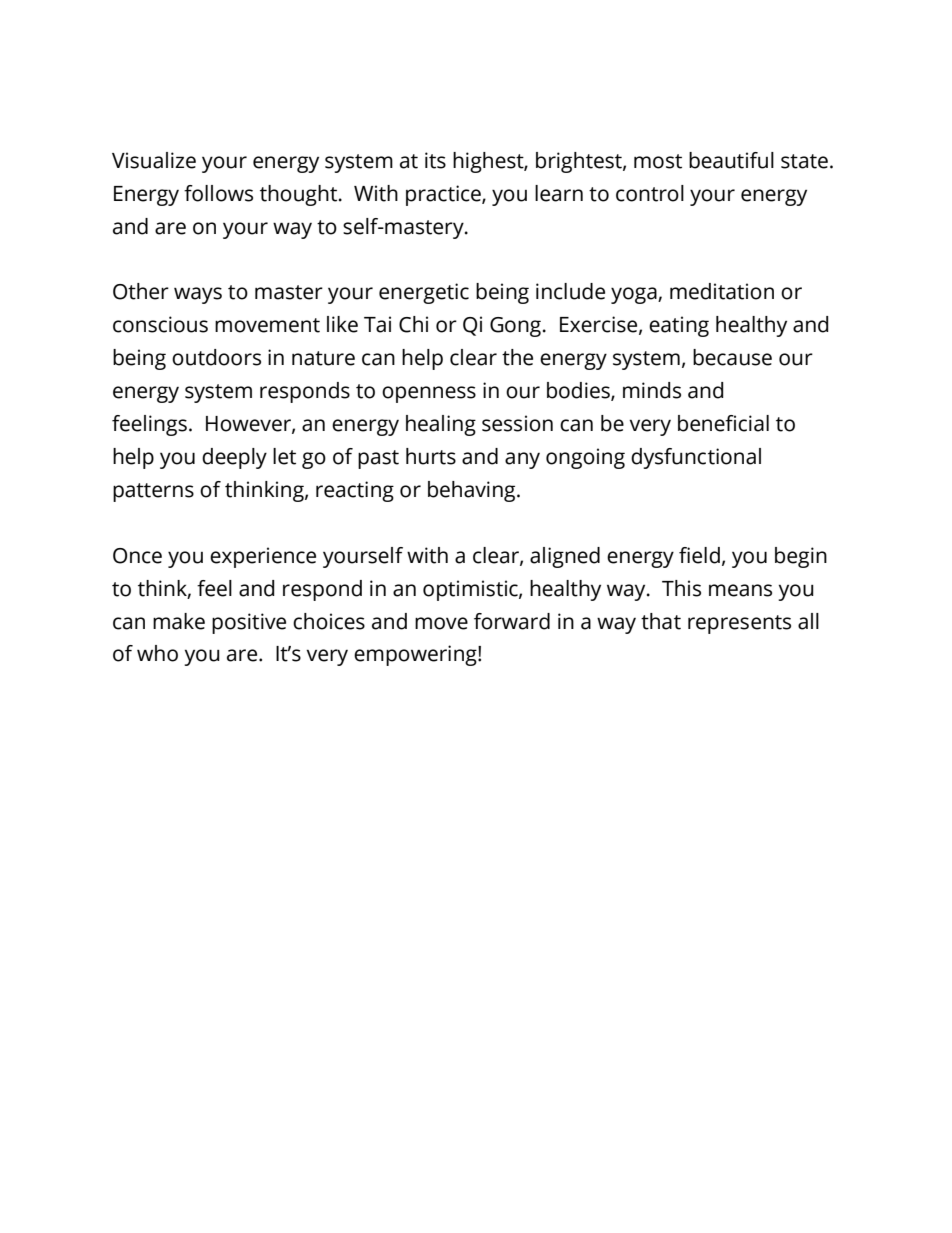 This screenshot has height=1233, width=952. Describe the element at coordinates (198, 295) in the screenshot. I see `ways` at that location.
